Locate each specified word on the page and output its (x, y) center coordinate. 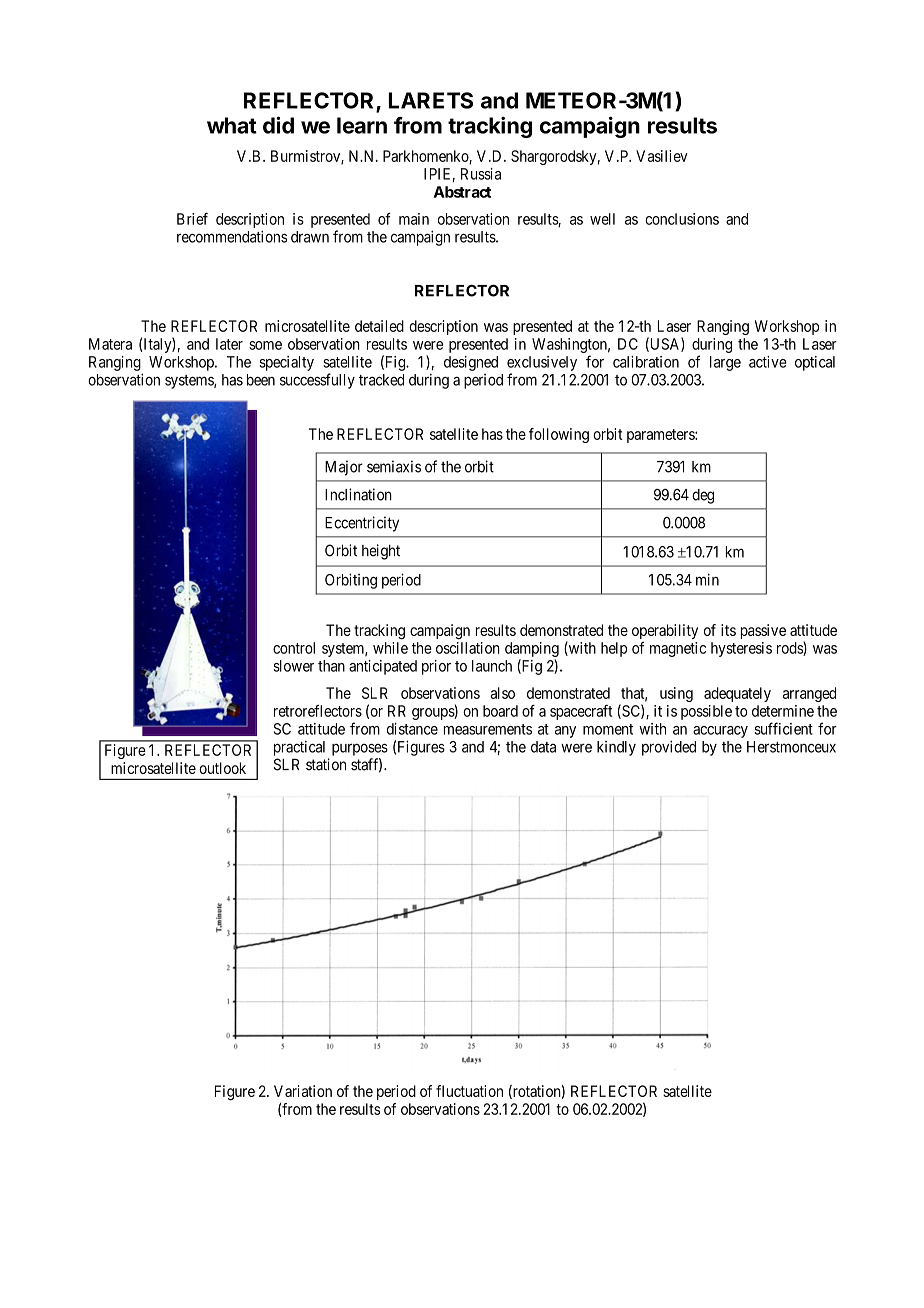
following (559, 435)
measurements (488, 729)
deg (703, 496)
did (278, 125)
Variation (303, 1091)
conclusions (682, 219)
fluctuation (469, 1091)
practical (299, 748)
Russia (481, 174)
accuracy (720, 732)
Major (344, 468)
